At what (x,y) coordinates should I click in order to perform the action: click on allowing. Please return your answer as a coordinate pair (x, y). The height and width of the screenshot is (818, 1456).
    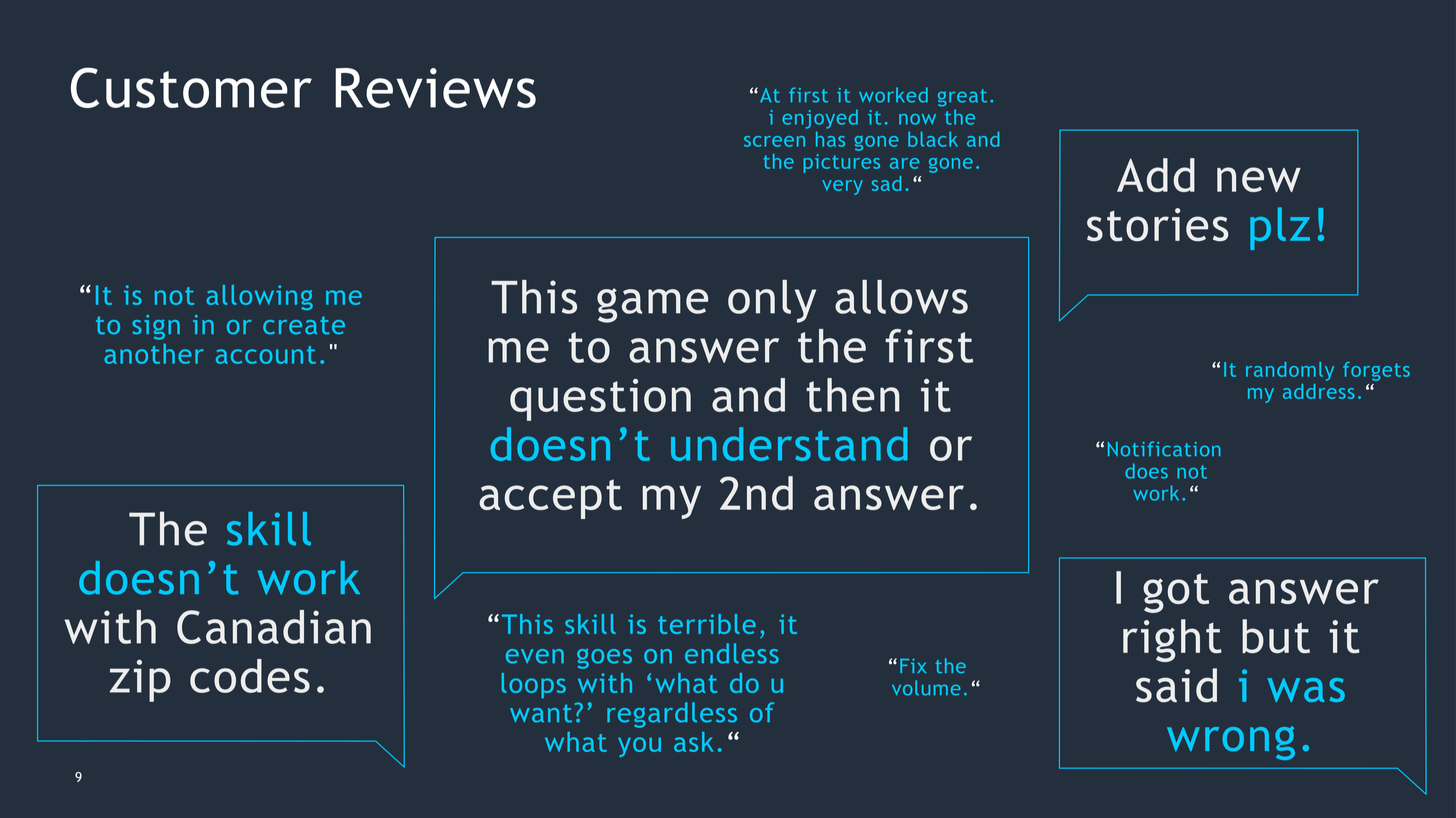
    Looking at the image, I should click on (259, 297).
